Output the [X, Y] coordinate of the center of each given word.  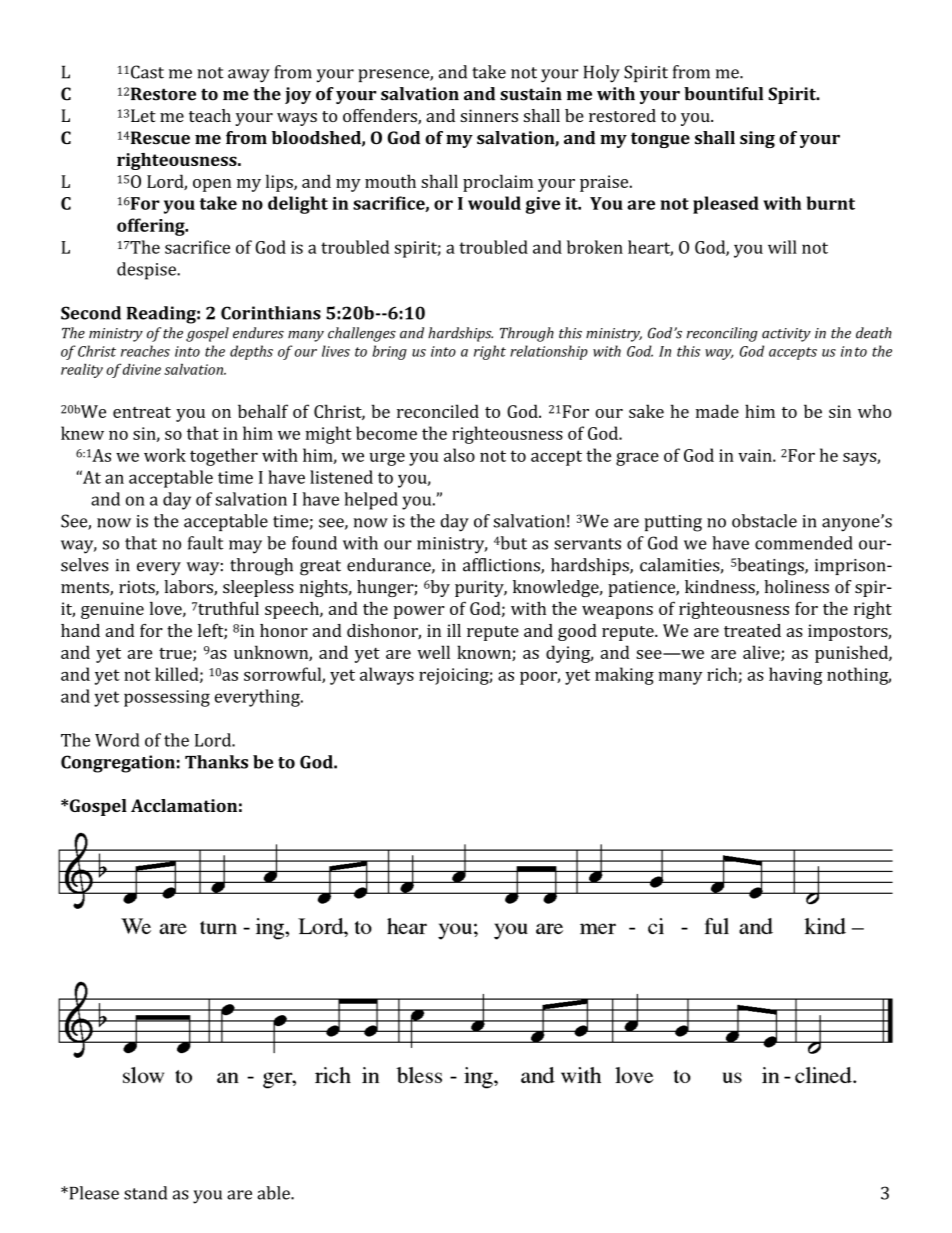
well [433, 652]
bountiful [723, 94]
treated [752, 630]
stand [145, 1193]
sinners [489, 115]
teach [210, 115]
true [176, 654]
